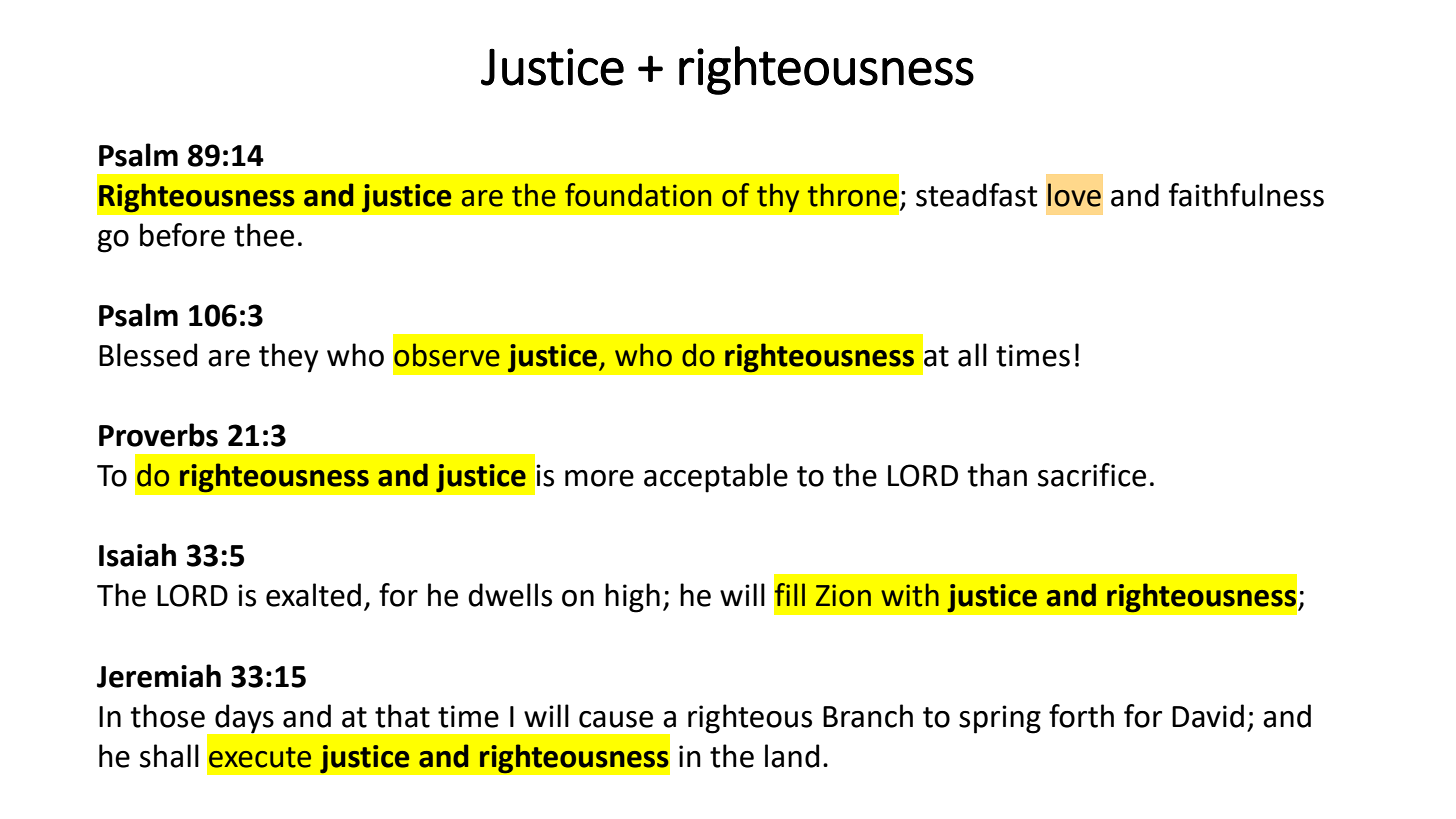 Image resolution: width=1456 pixels, height=819 pixels. I want to click on acceptable, so click(716, 478).
